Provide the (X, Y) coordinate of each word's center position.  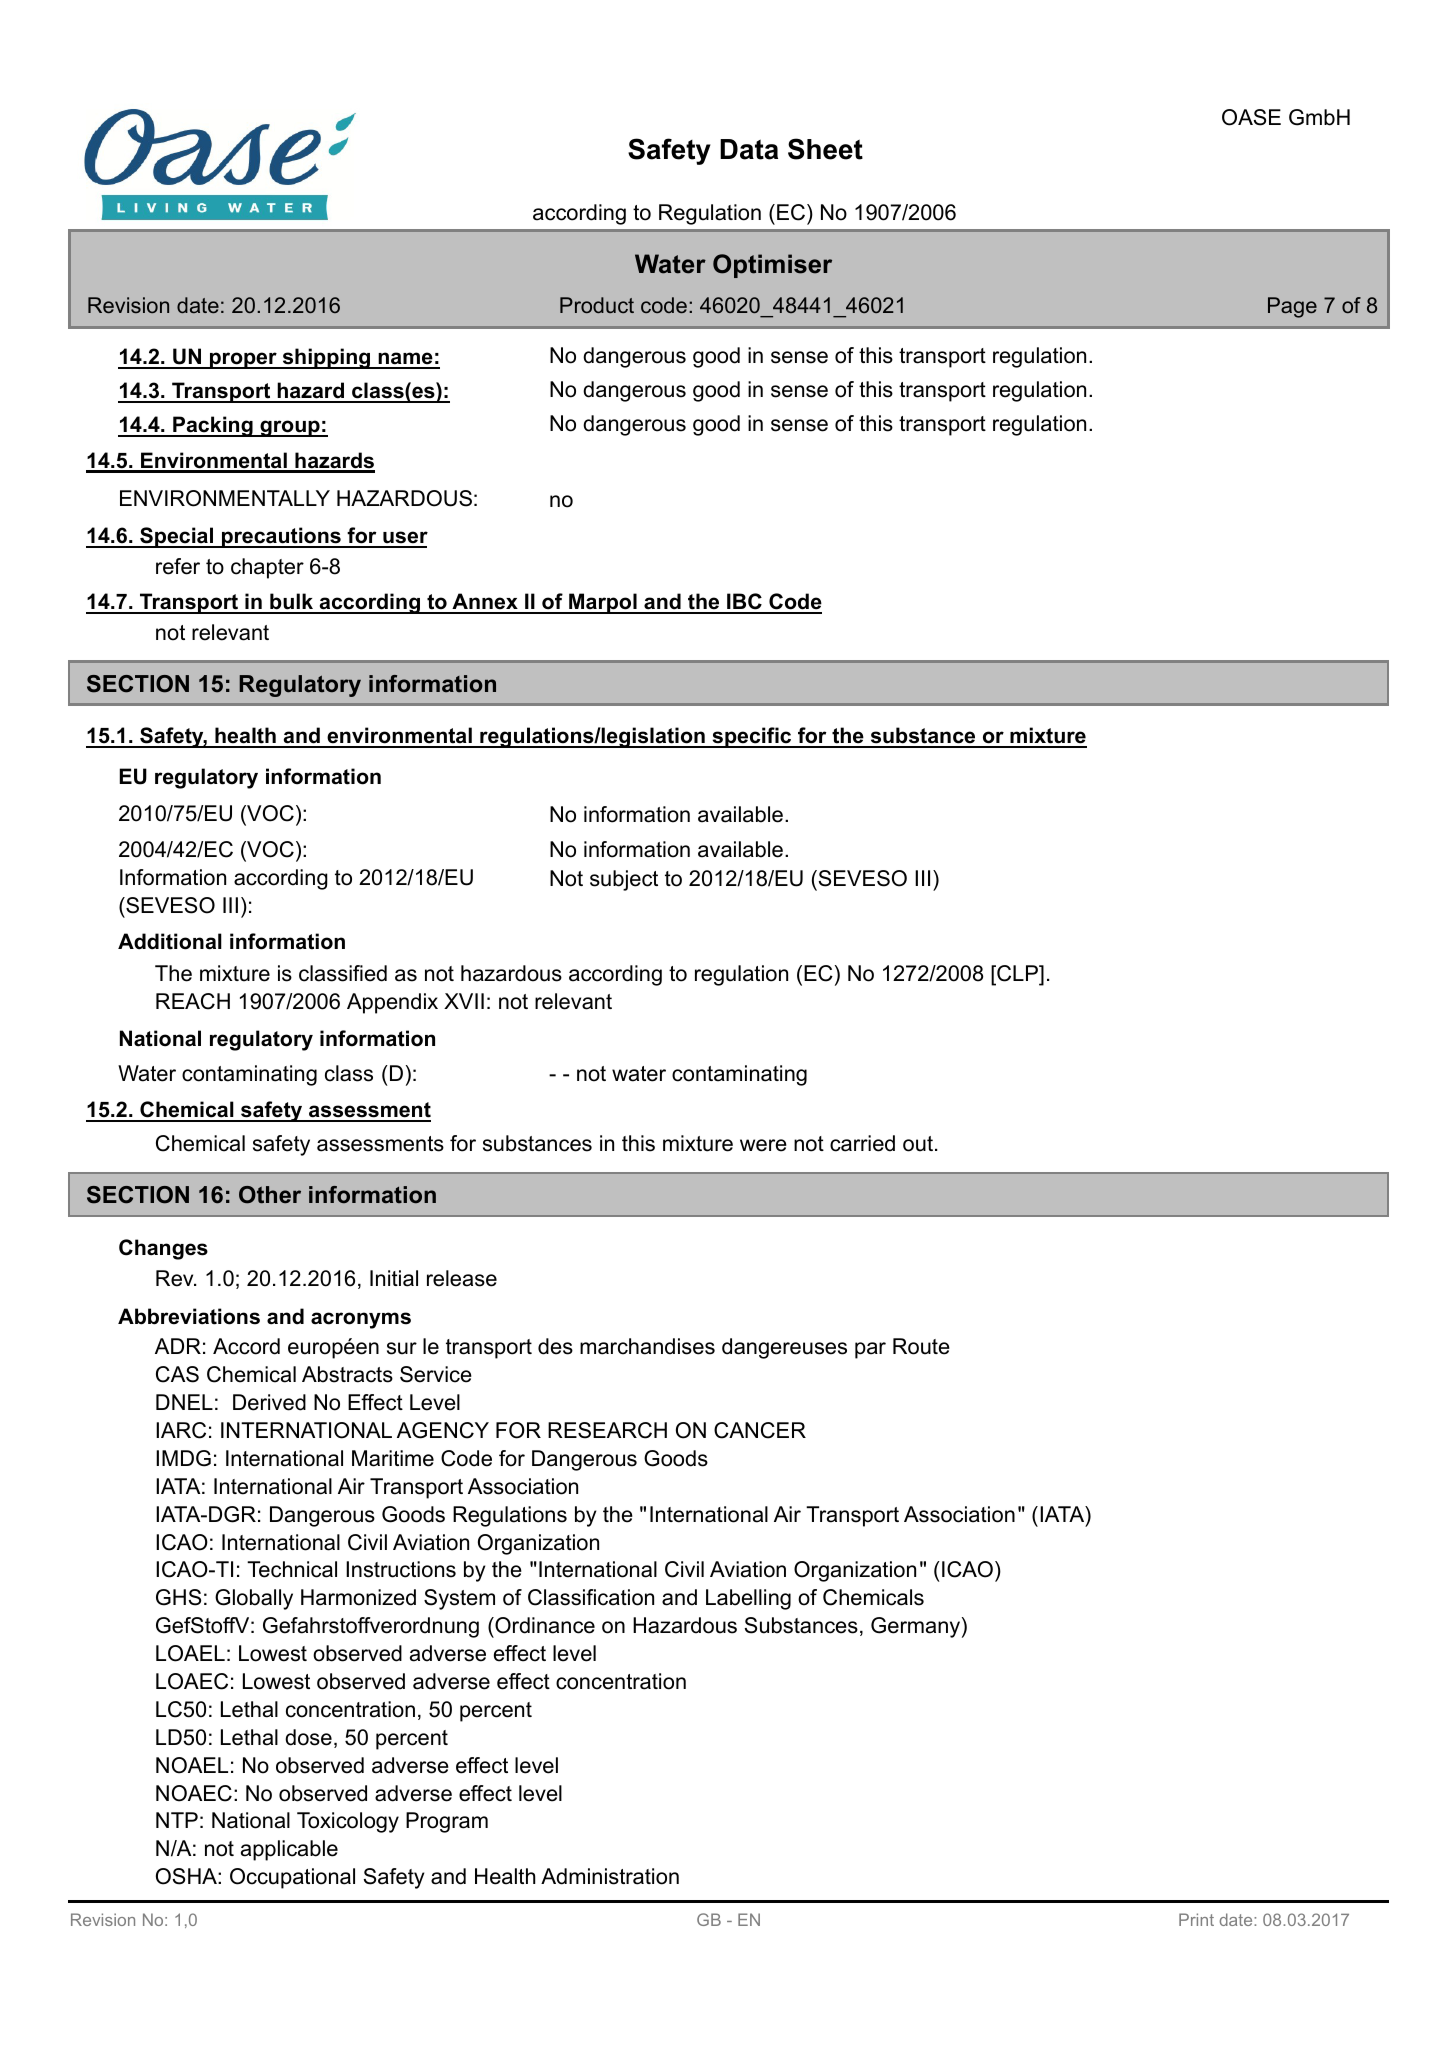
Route (921, 1346)
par (870, 1350)
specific (752, 737)
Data (749, 149)
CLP (1017, 974)
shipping (326, 358)
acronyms (361, 1320)
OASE (1251, 117)
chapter (267, 568)
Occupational (292, 1878)
